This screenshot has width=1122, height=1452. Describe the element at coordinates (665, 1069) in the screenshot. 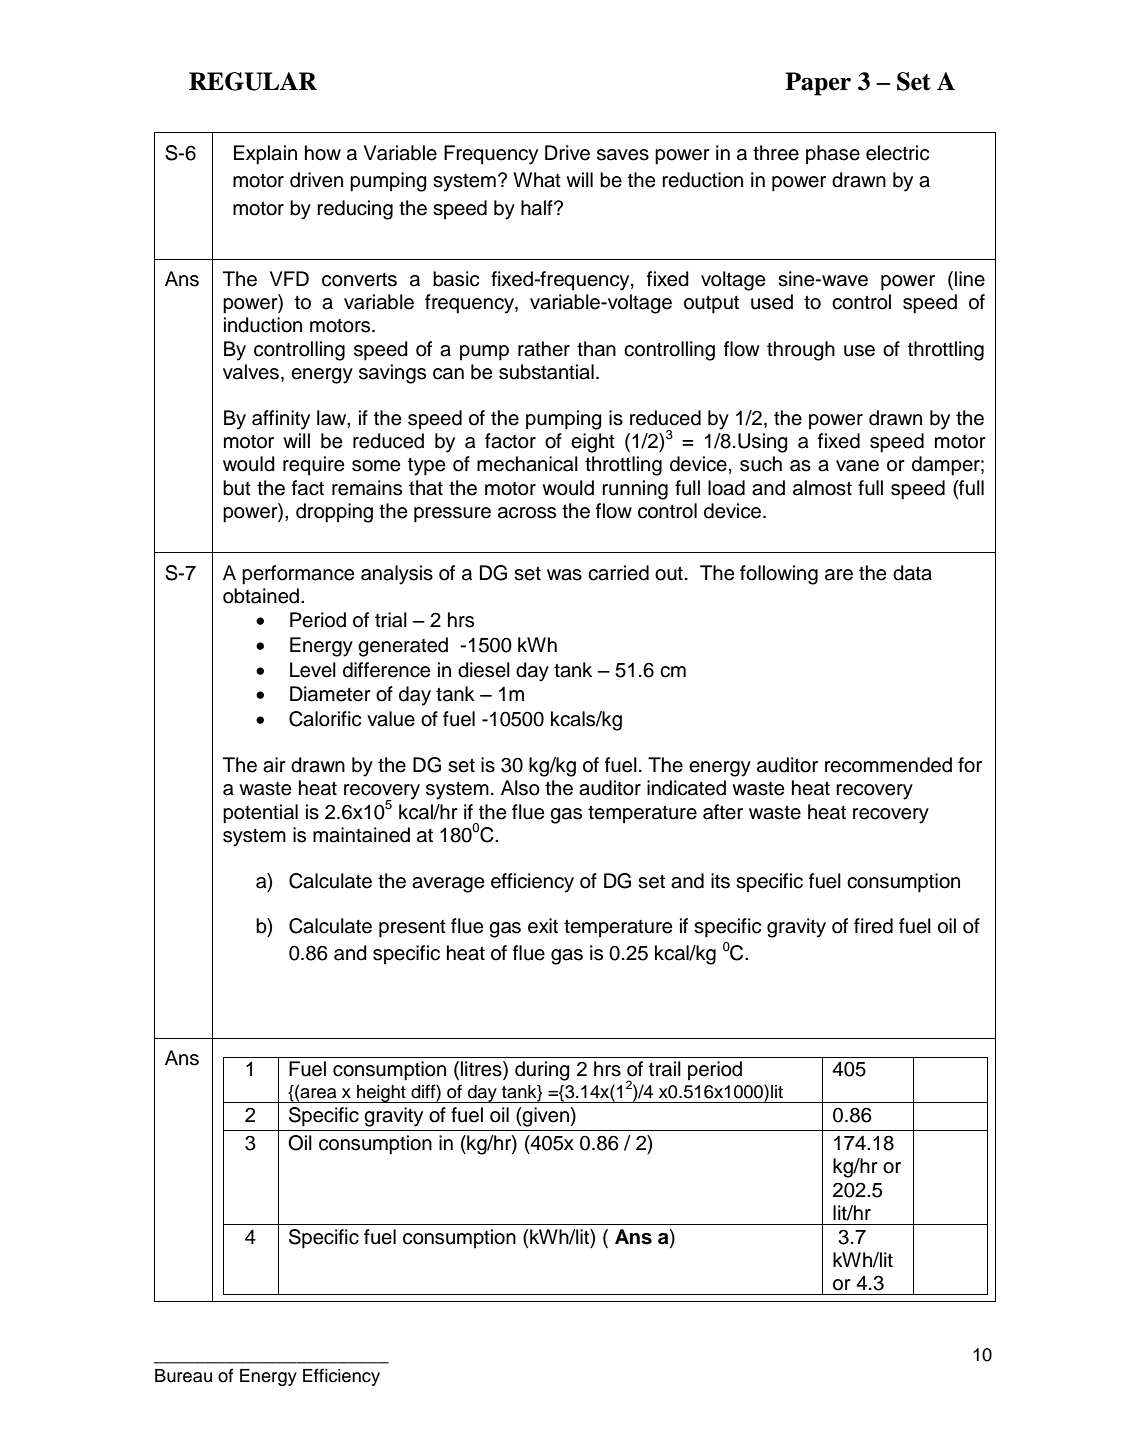

I see `trail` at that location.
